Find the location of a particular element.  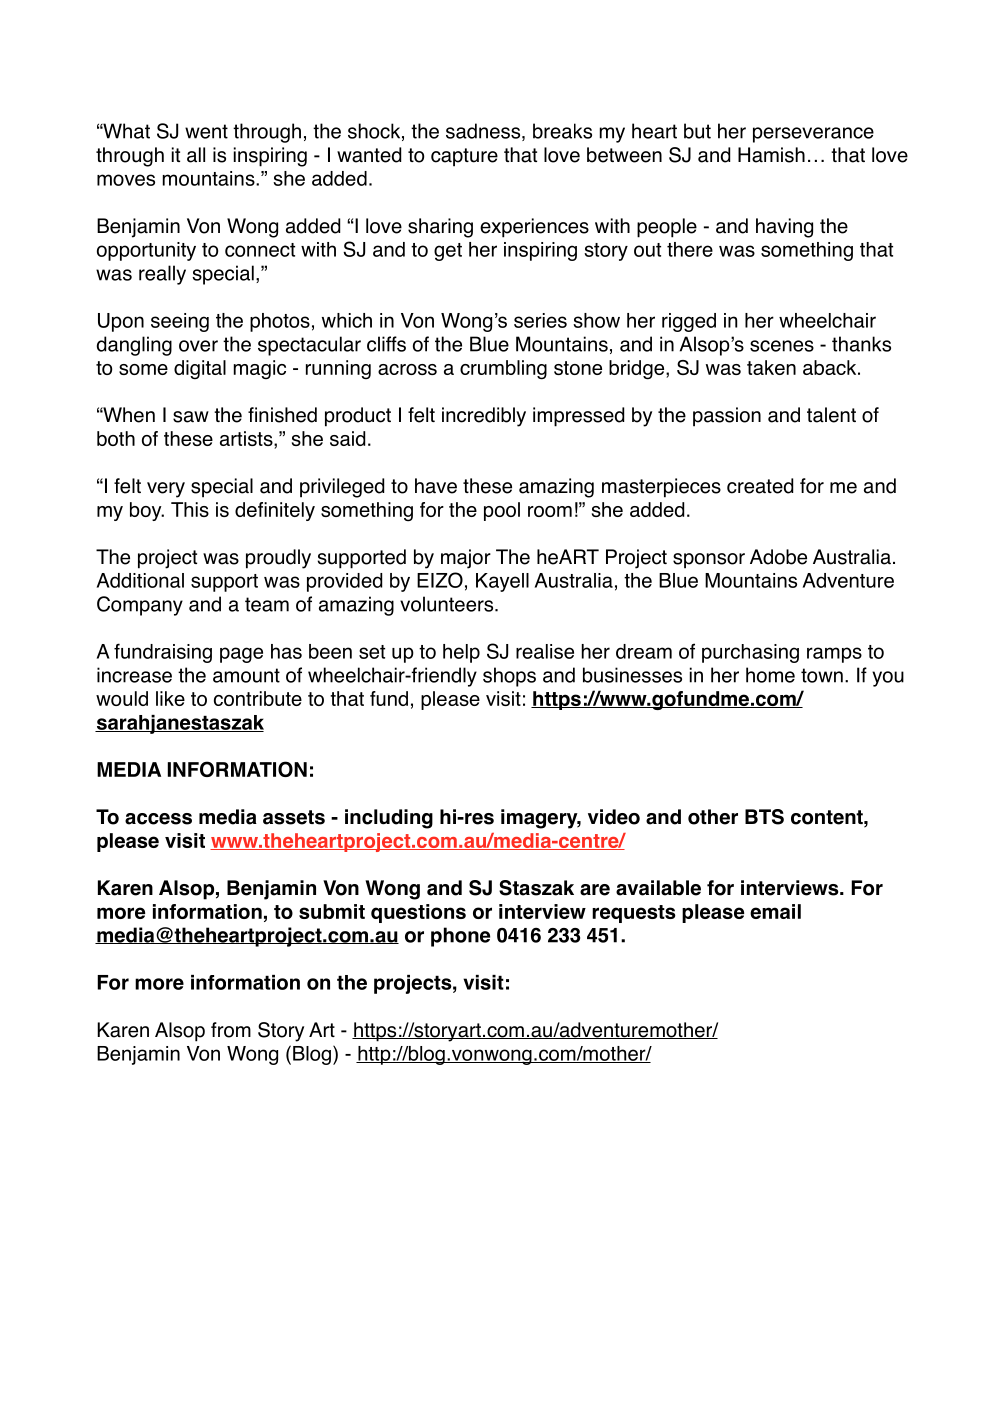

from is located at coordinates (231, 1030).
